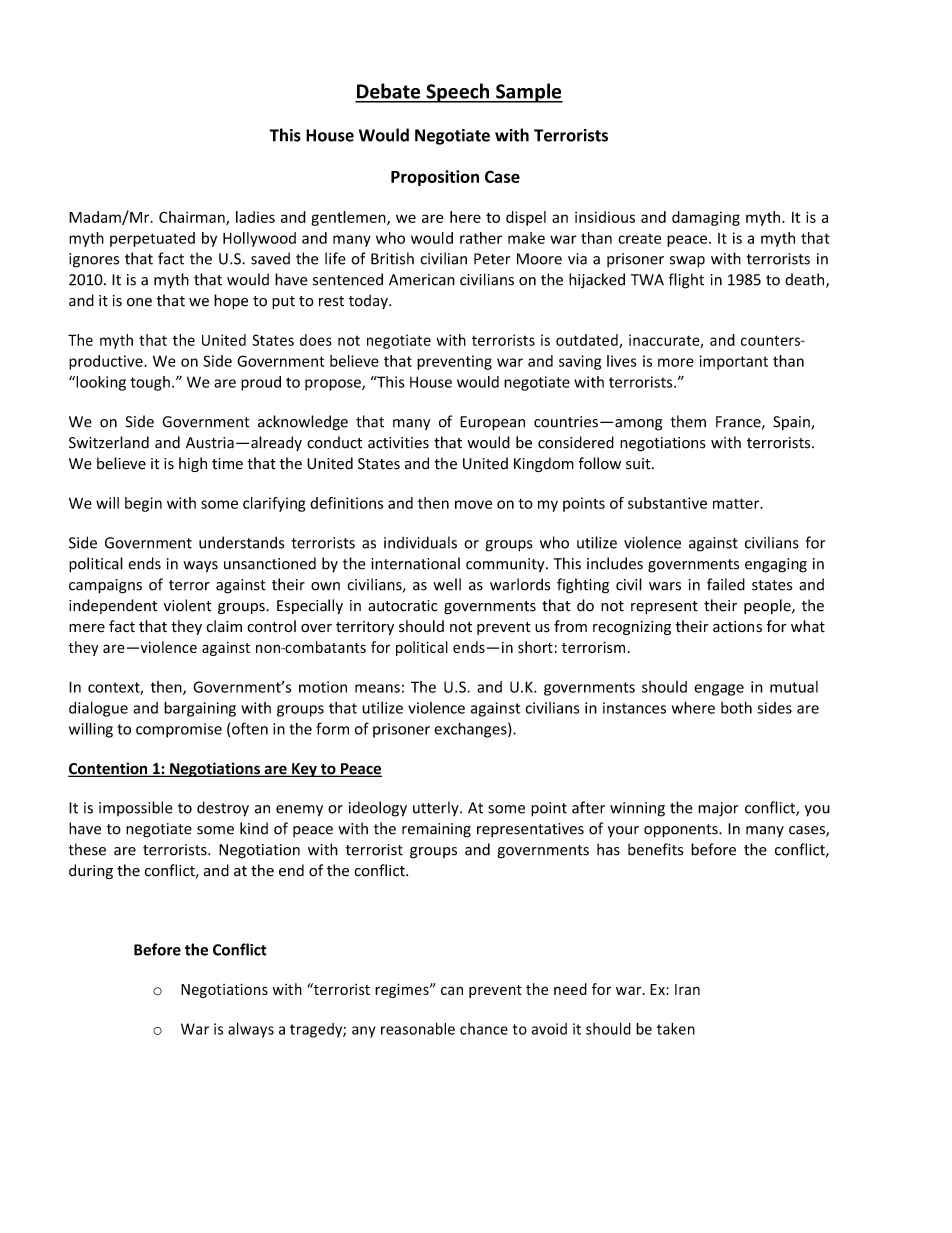 The width and height of the screenshot is (952, 1233). What do you see at coordinates (415, 563) in the screenshot?
I see `international` at bounding box center [415, 563].
